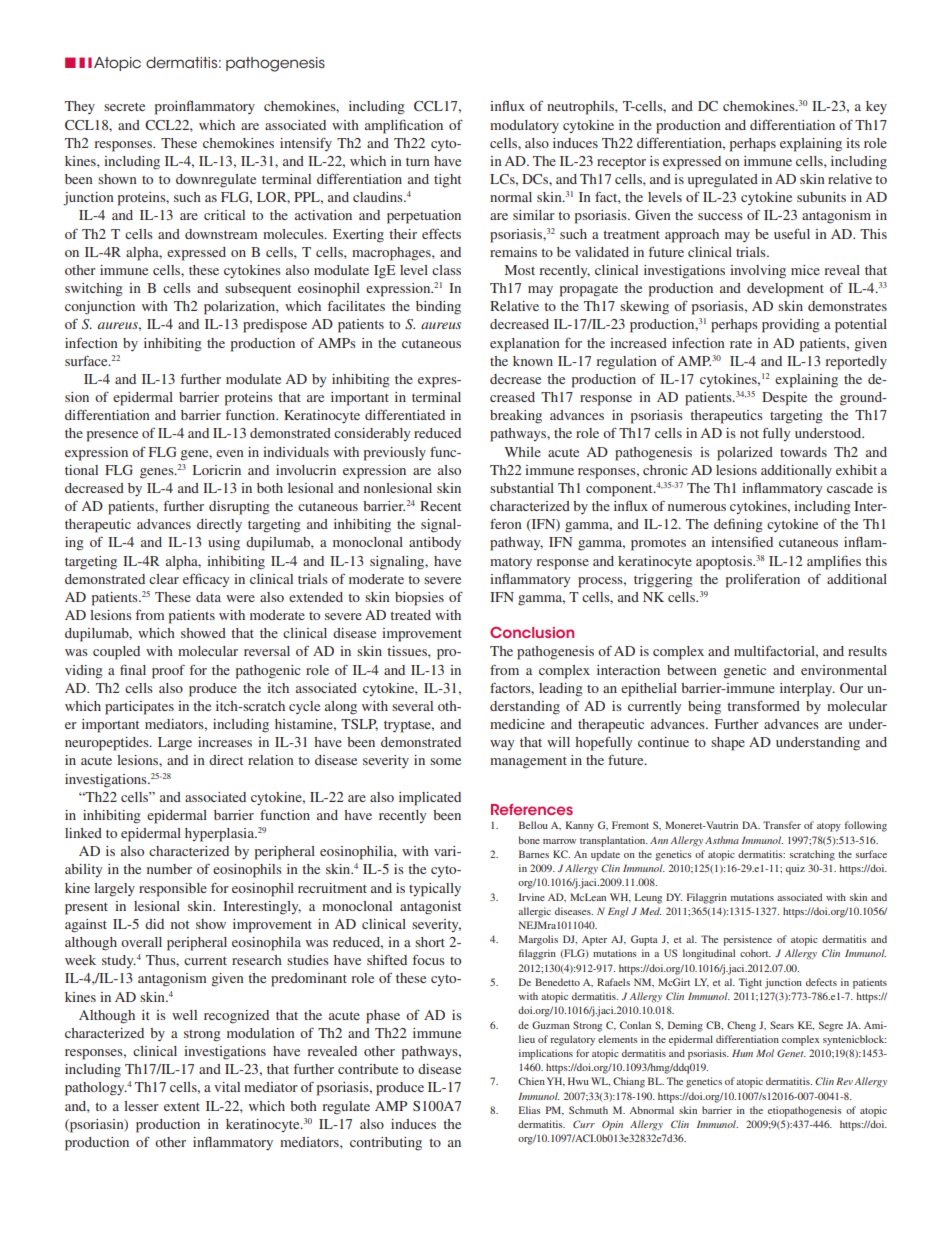 The height and width of the document is (1237, 952). Describe the element at coordinates (784, 399) in the document. I see `Despite` at that location.
